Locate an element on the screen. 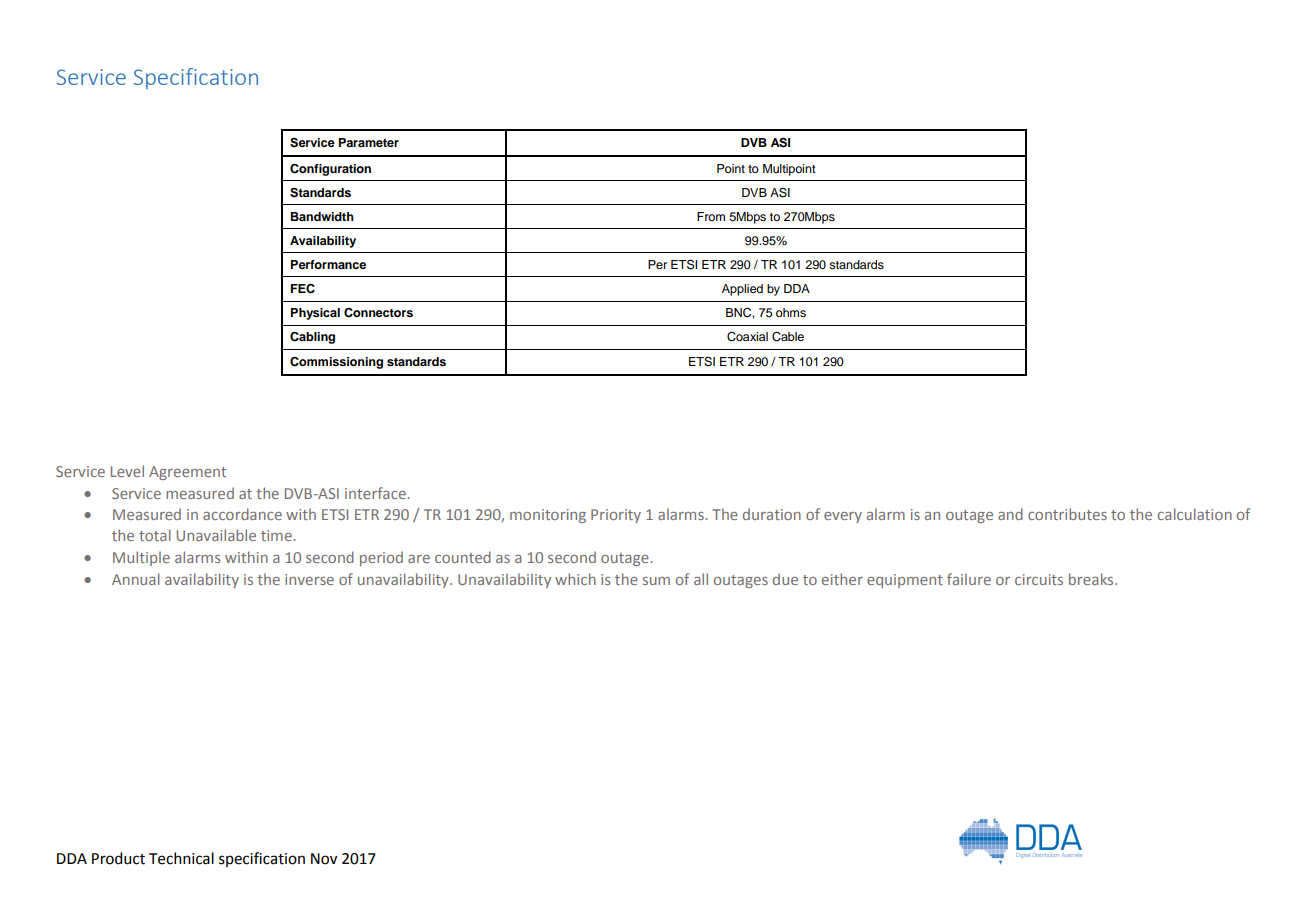 The height and width of the screenshot is (924, 1308). Priority is located at coordinates (616, 516).
